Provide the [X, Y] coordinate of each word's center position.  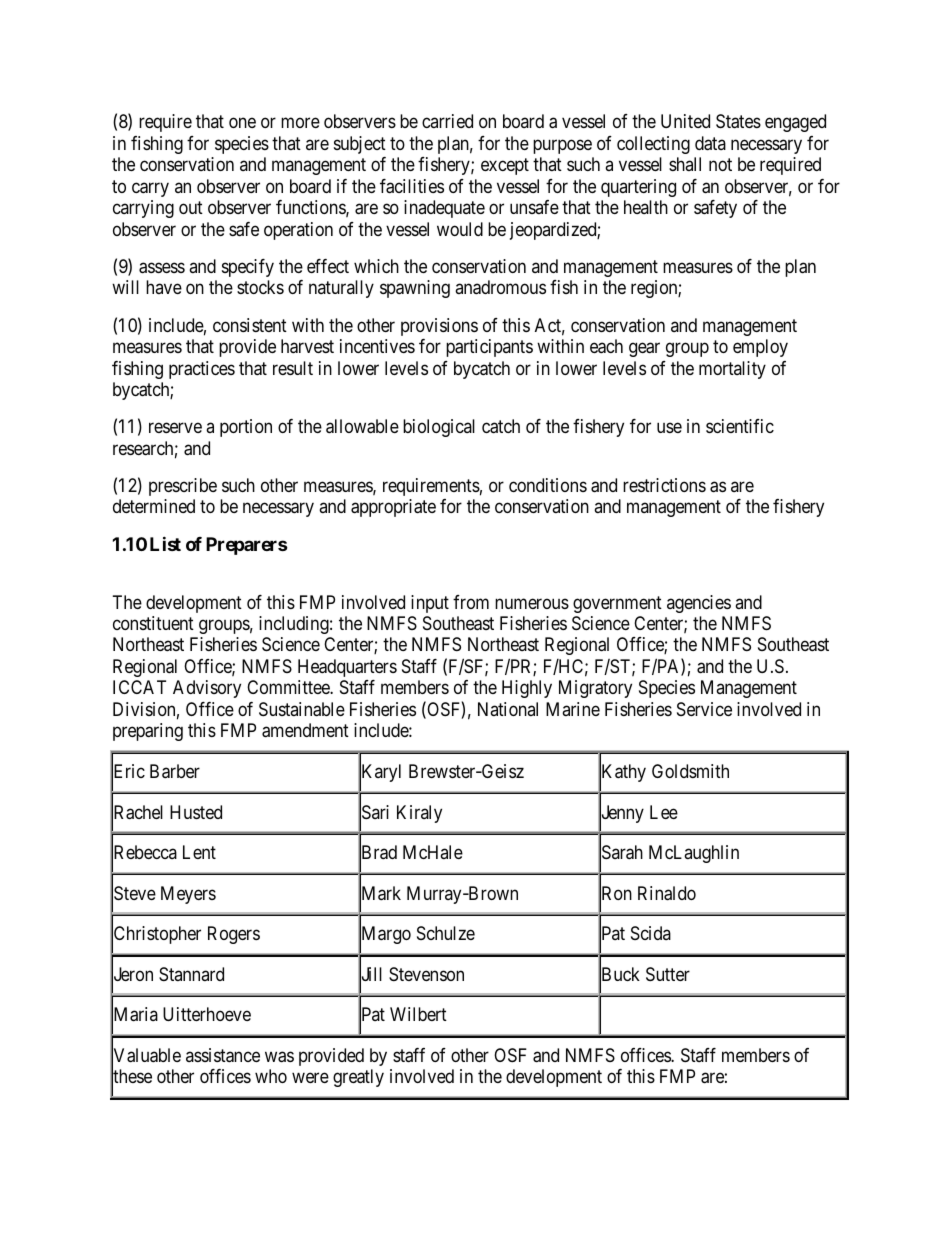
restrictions [664, 485]
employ [760, 348]
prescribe [183, 487]
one [242, 123]
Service [704, 709]
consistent [250, 325]
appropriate [393, 508]
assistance [223, 1055]
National [508, 709]
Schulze [446, 933]
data [710, 143]
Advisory [207, 689]
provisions [439, 327]
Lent [199, 852]
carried [447, 121]
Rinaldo [667, 893]
